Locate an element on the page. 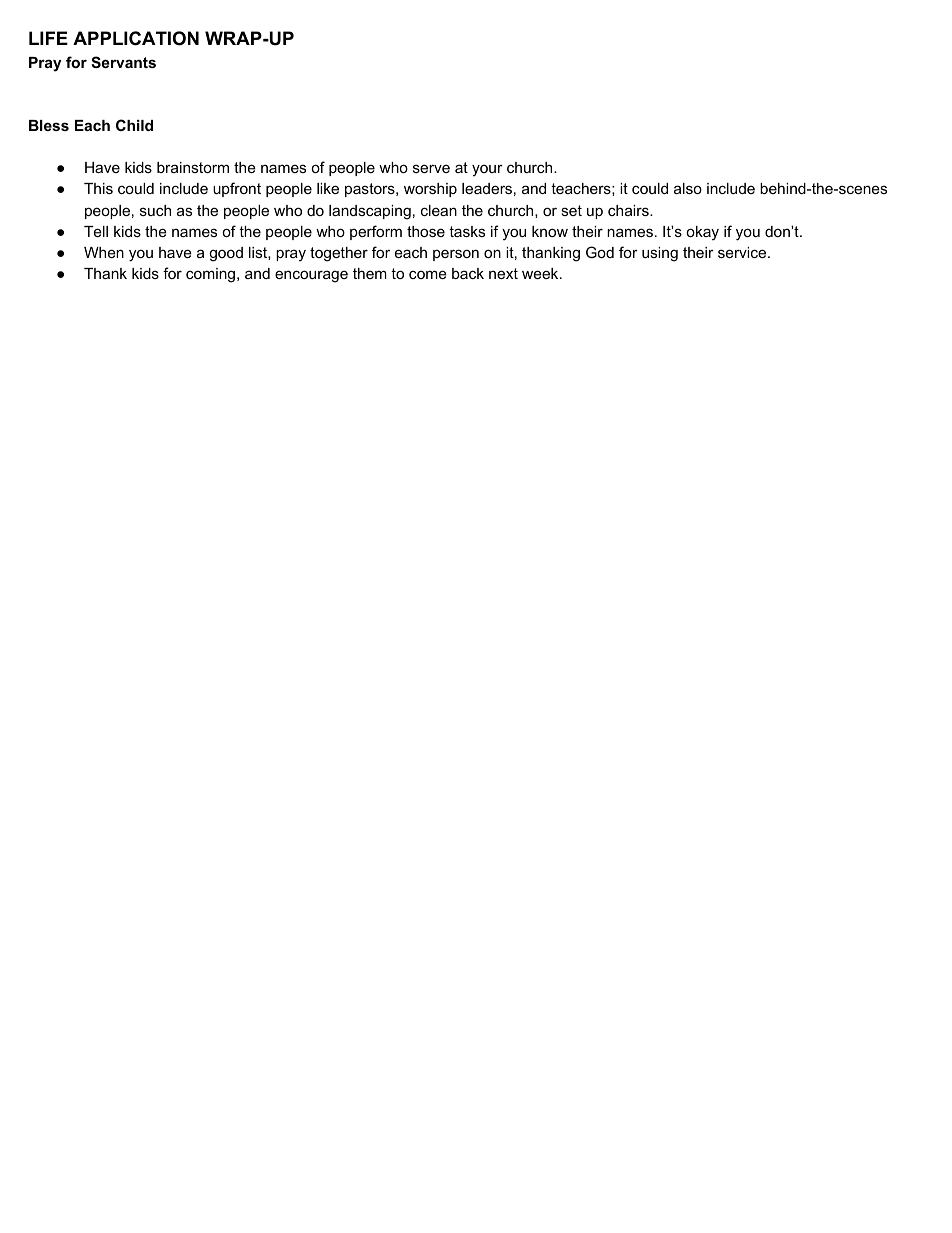 The height and width of the image is (1233, 952). them is located at coordinates (370, 273).
